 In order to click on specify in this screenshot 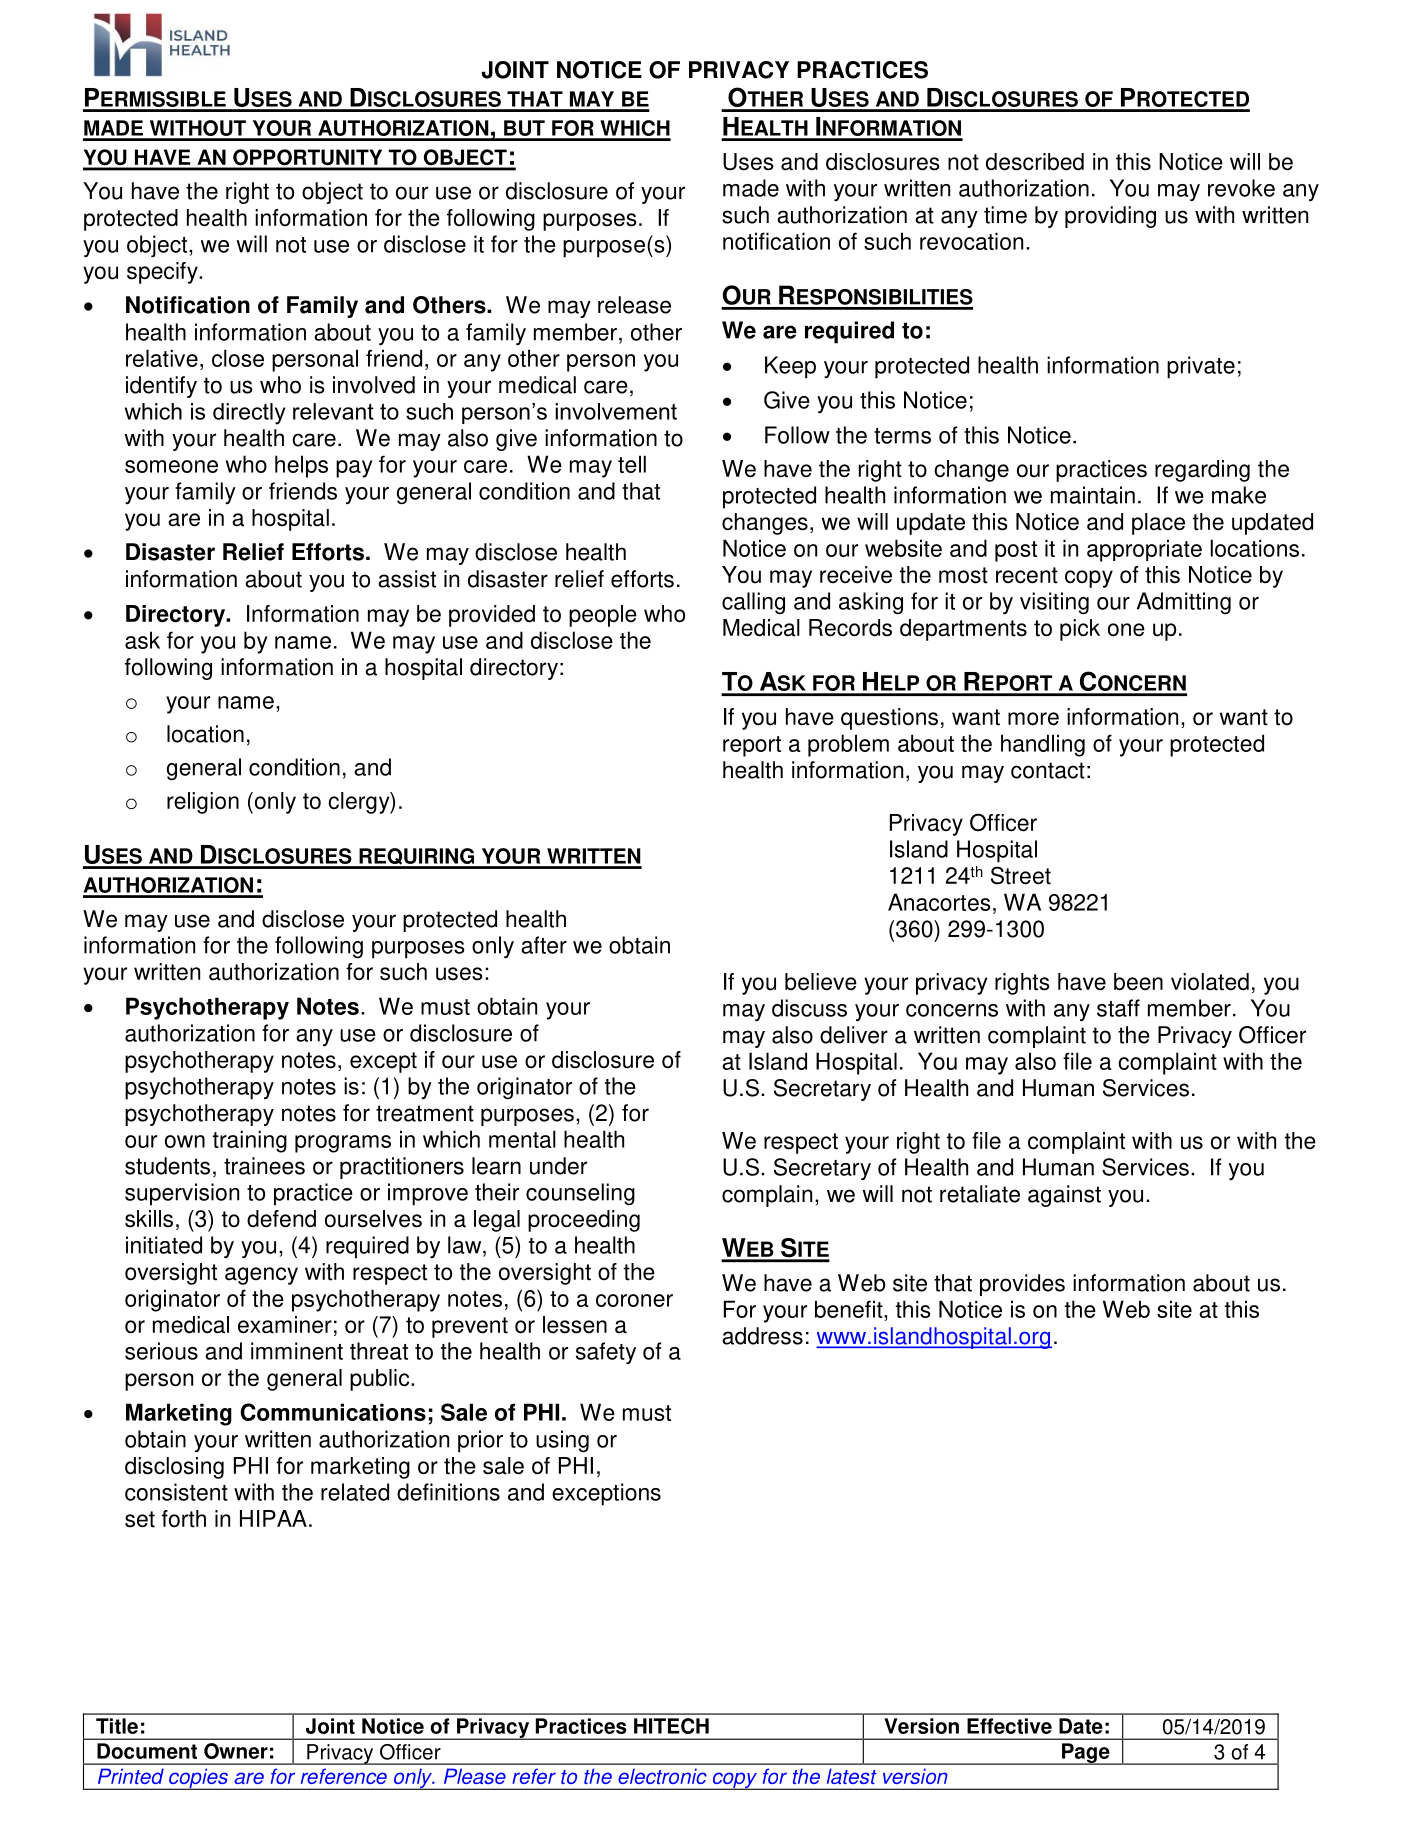, I will do `click(163, 273)`.
